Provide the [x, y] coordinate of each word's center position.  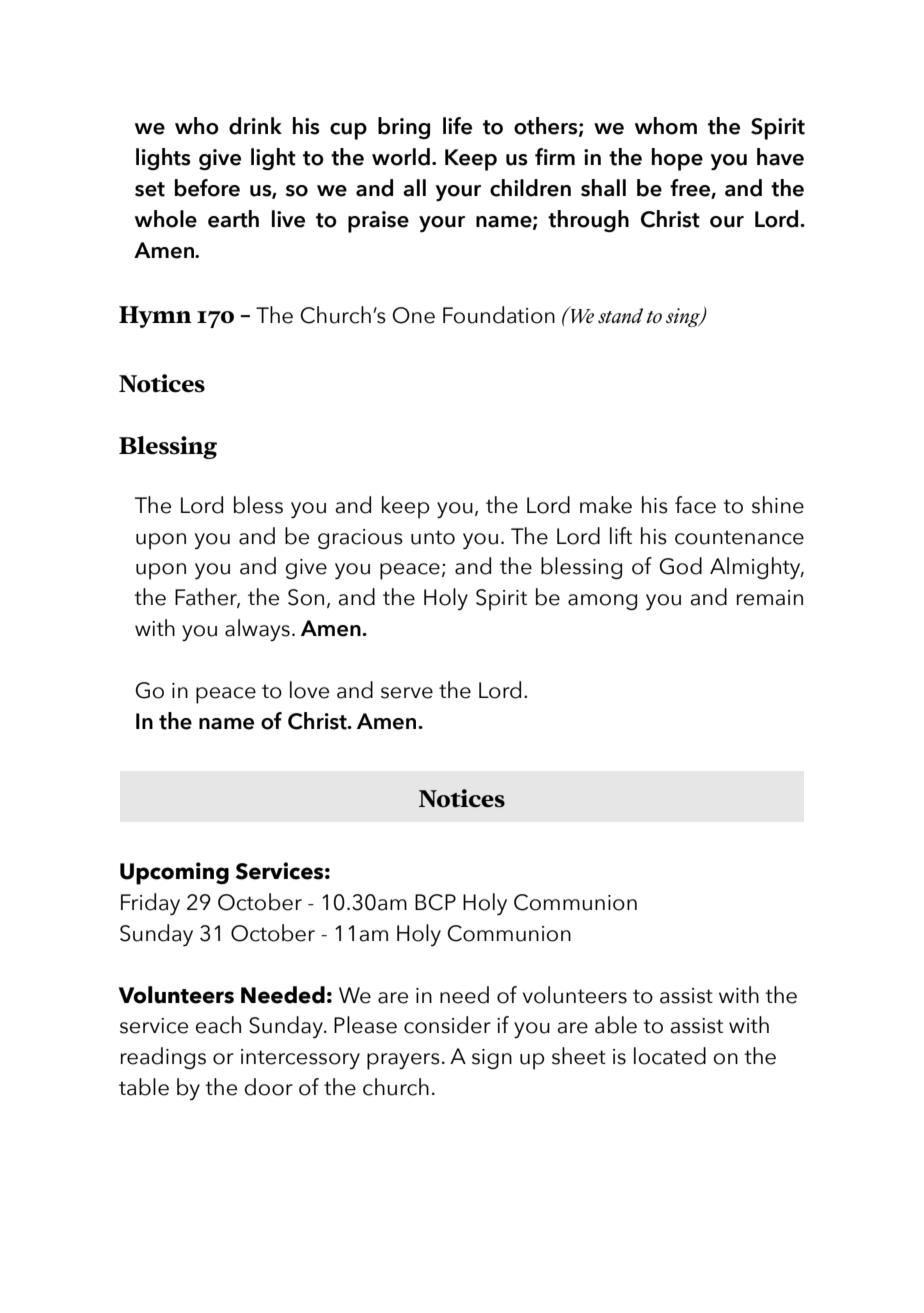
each [218, 1025]
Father [207, 598]
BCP [435, 902]
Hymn [155, 317]
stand [620, 316]
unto [433, 537]
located [670, 1056]
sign [492, 1059]
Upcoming [174, 873]
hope [677, 159]
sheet [579, 1056]
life [457, 126]
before [207, 188]
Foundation [499, 315]
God [680, 566]
